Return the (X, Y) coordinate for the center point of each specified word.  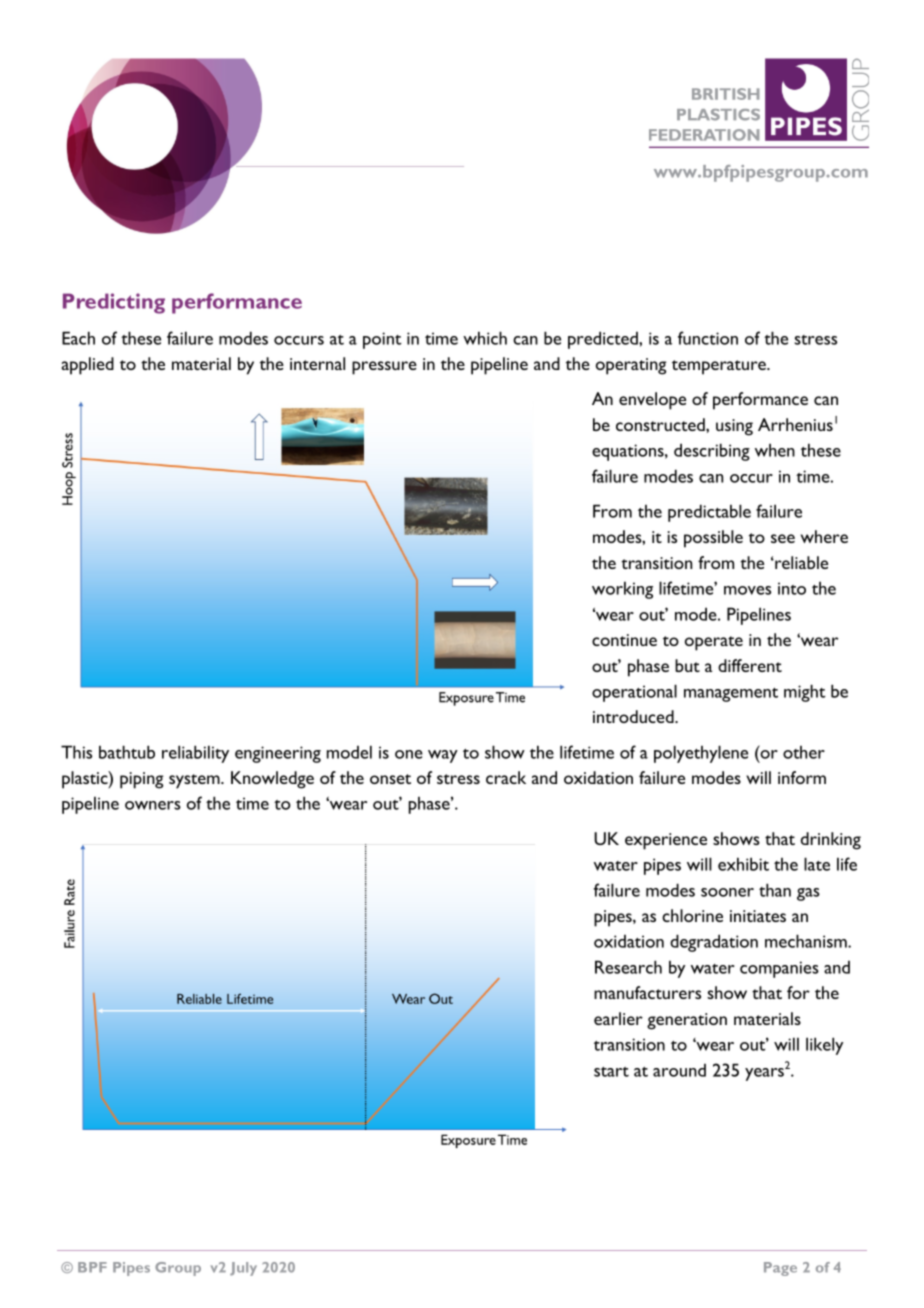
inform (802, 777)
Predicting (114, 303)
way (443, 756)
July (243, 1269)
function (708, 338)
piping (142, 780)
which (485, 338)
